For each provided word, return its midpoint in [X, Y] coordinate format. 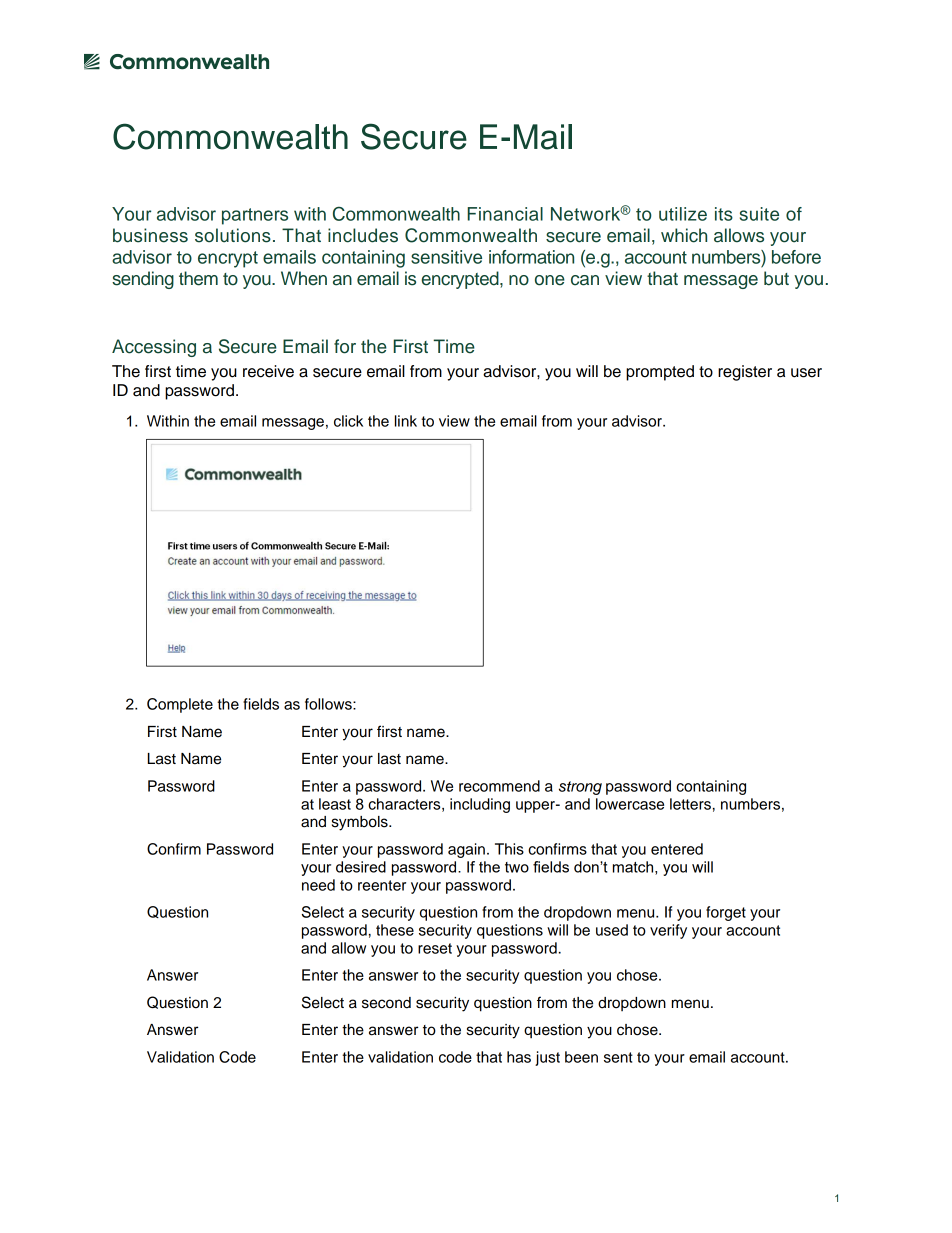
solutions [233, 235]
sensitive [446, 257]
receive [268, 371]
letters [690, 804]
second [386, 1003]
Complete [180, 705]
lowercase [630, 804]
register [745, 373]
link [406, 421]
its [724, 214]
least [335, 804]
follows [329, 704]
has [519, 1057]
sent [618, 1057]
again [466, 850]
